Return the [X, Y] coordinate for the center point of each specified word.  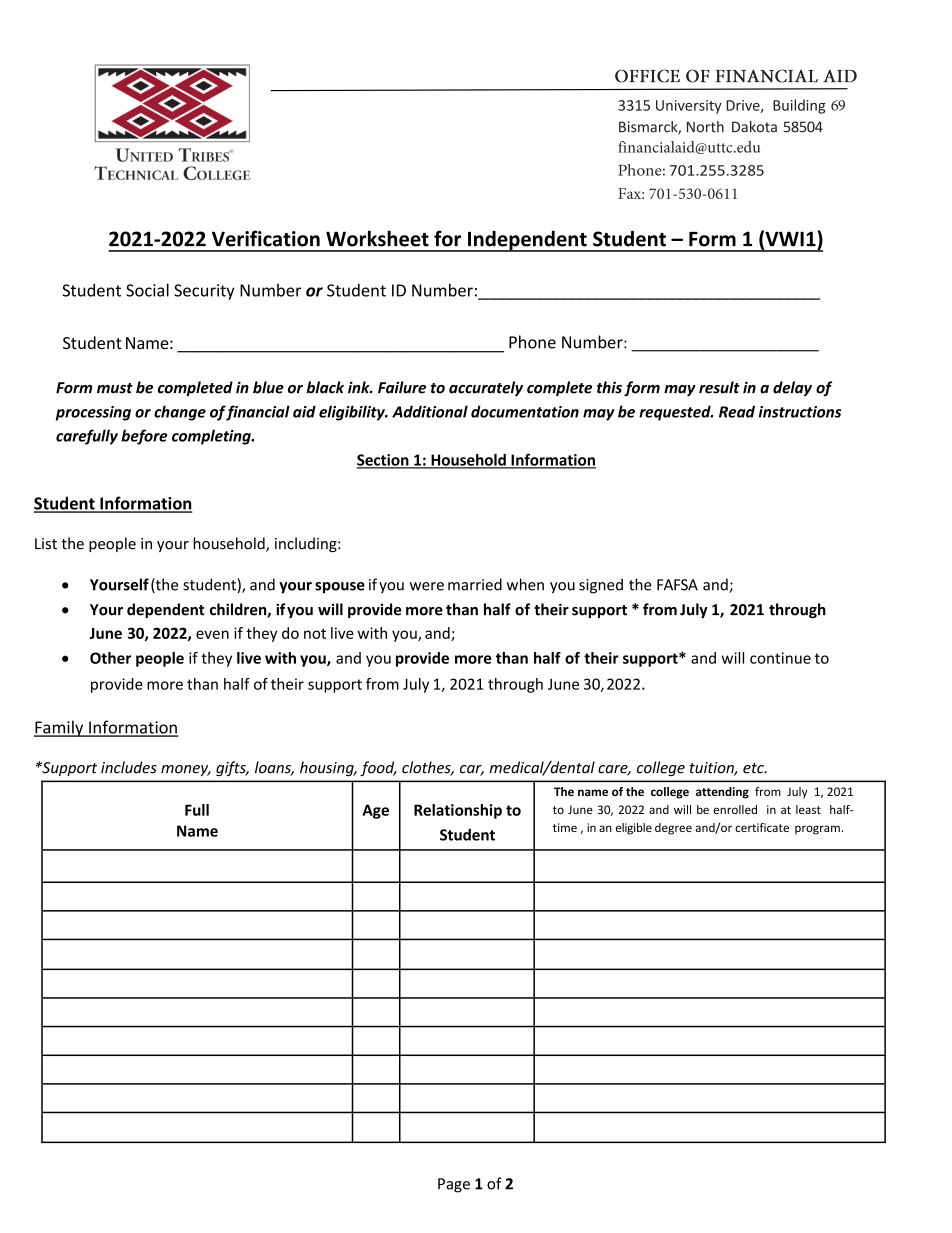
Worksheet [377, 238]
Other [110, 658]
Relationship [458, 811]
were [427, 586]
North [705, 127]
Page [454, 1185]
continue [780, 658]
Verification [266, 238]
